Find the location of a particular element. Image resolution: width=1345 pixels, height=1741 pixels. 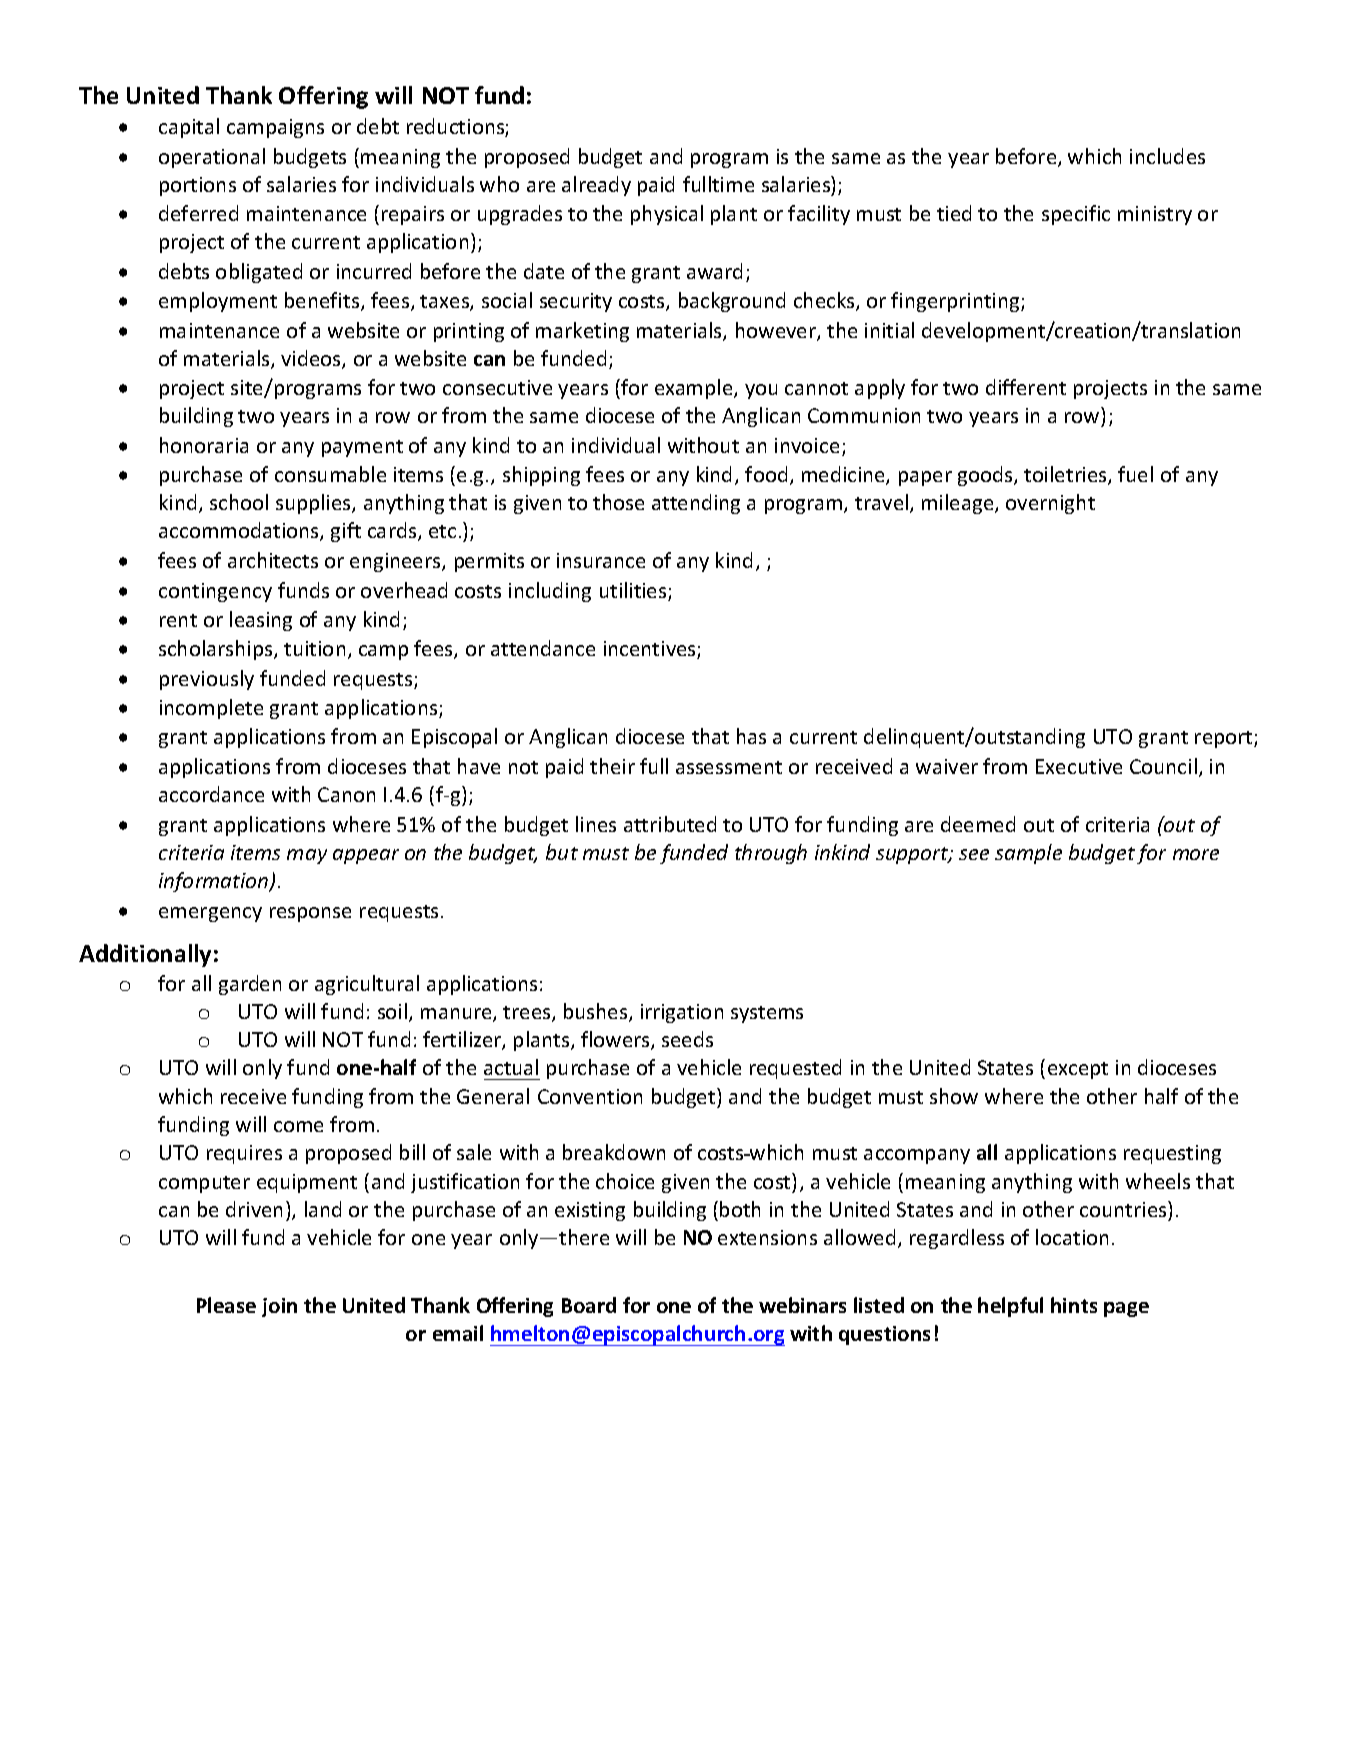

agricultural is located at coordinates (367, 985).
